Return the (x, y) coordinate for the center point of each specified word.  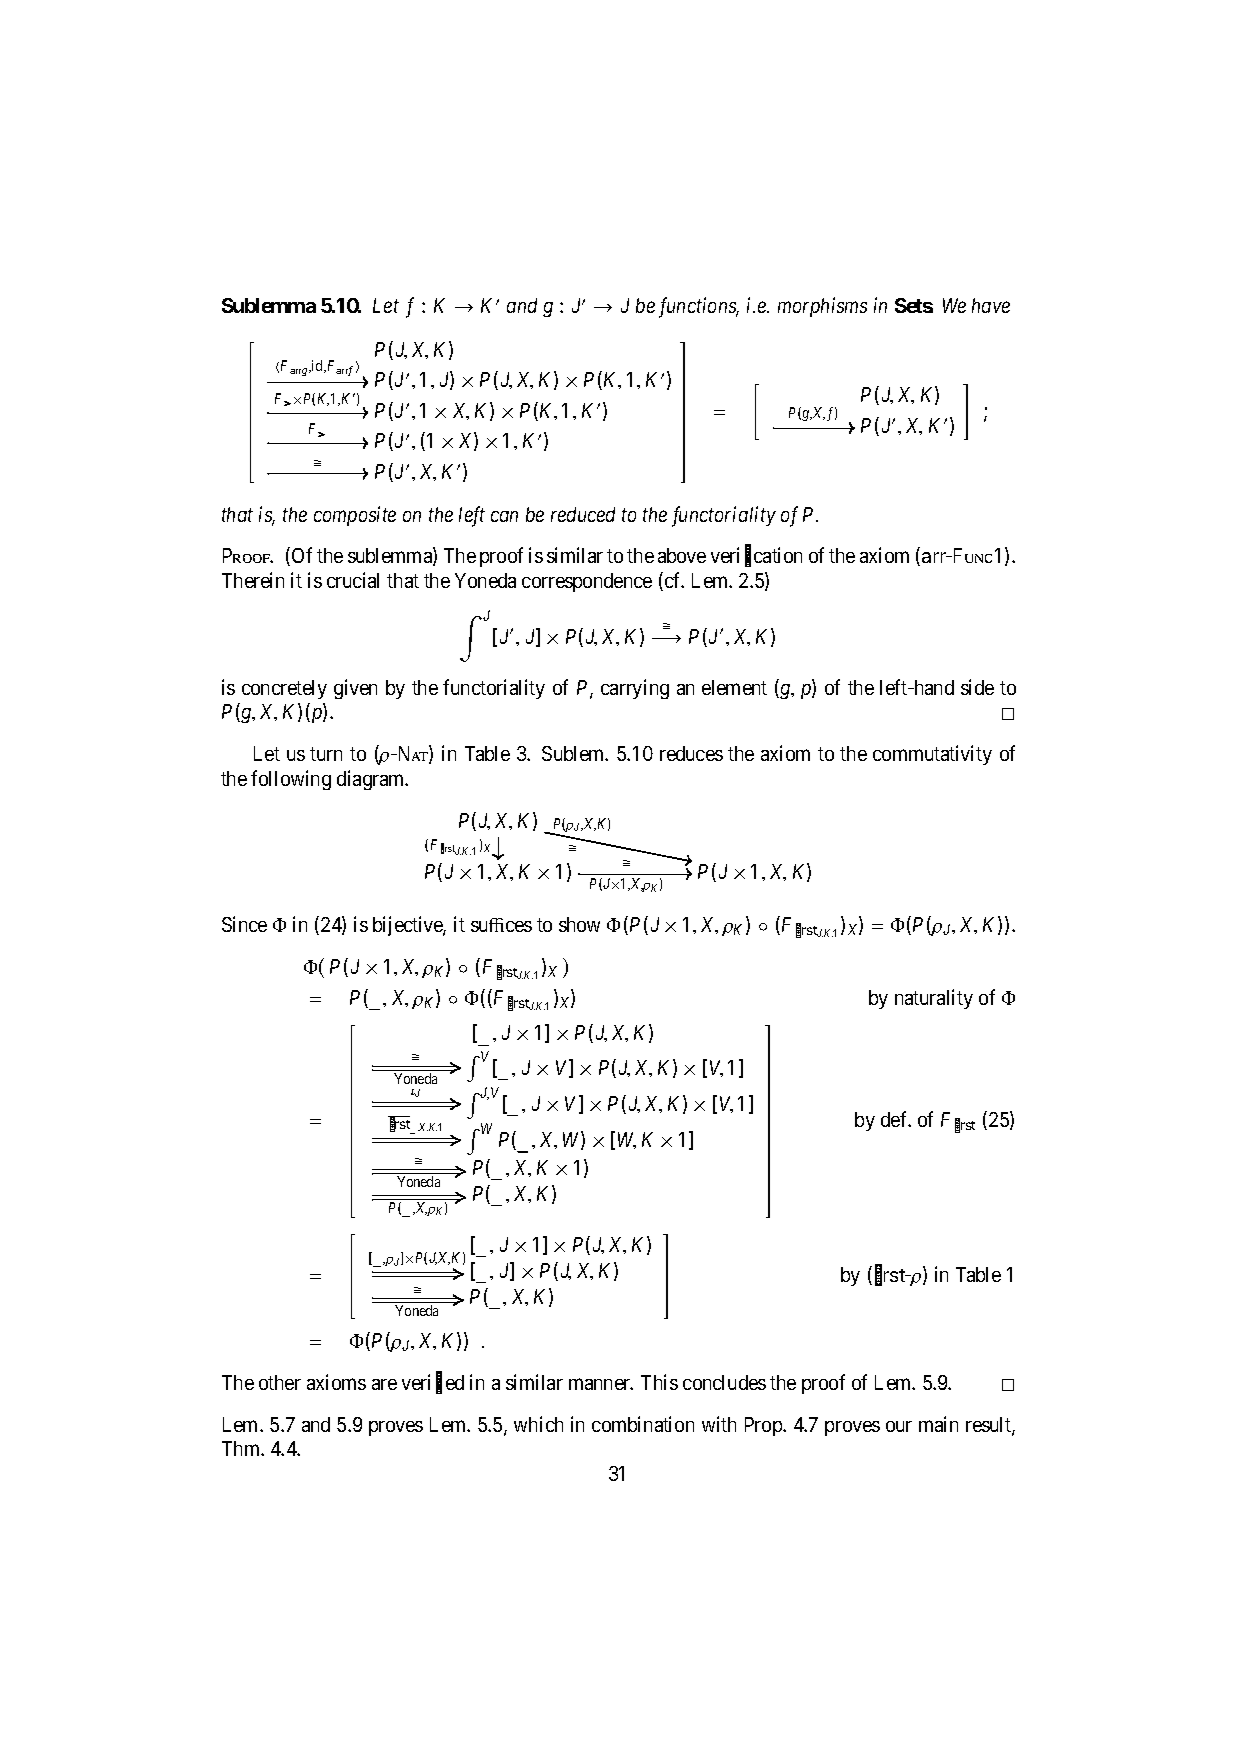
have (991, 305)
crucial (353, 580)
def (896, 1119)
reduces (691, 753)
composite (355, 516)
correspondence (587, 582)
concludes (724, 1382)
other (280, 1382)
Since (244, 924)
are (384, 1384)
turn (326, 754)
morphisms (822, 307)
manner (601, 1384)
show (579, 924)
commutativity (932, 755)
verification (756, 557)
